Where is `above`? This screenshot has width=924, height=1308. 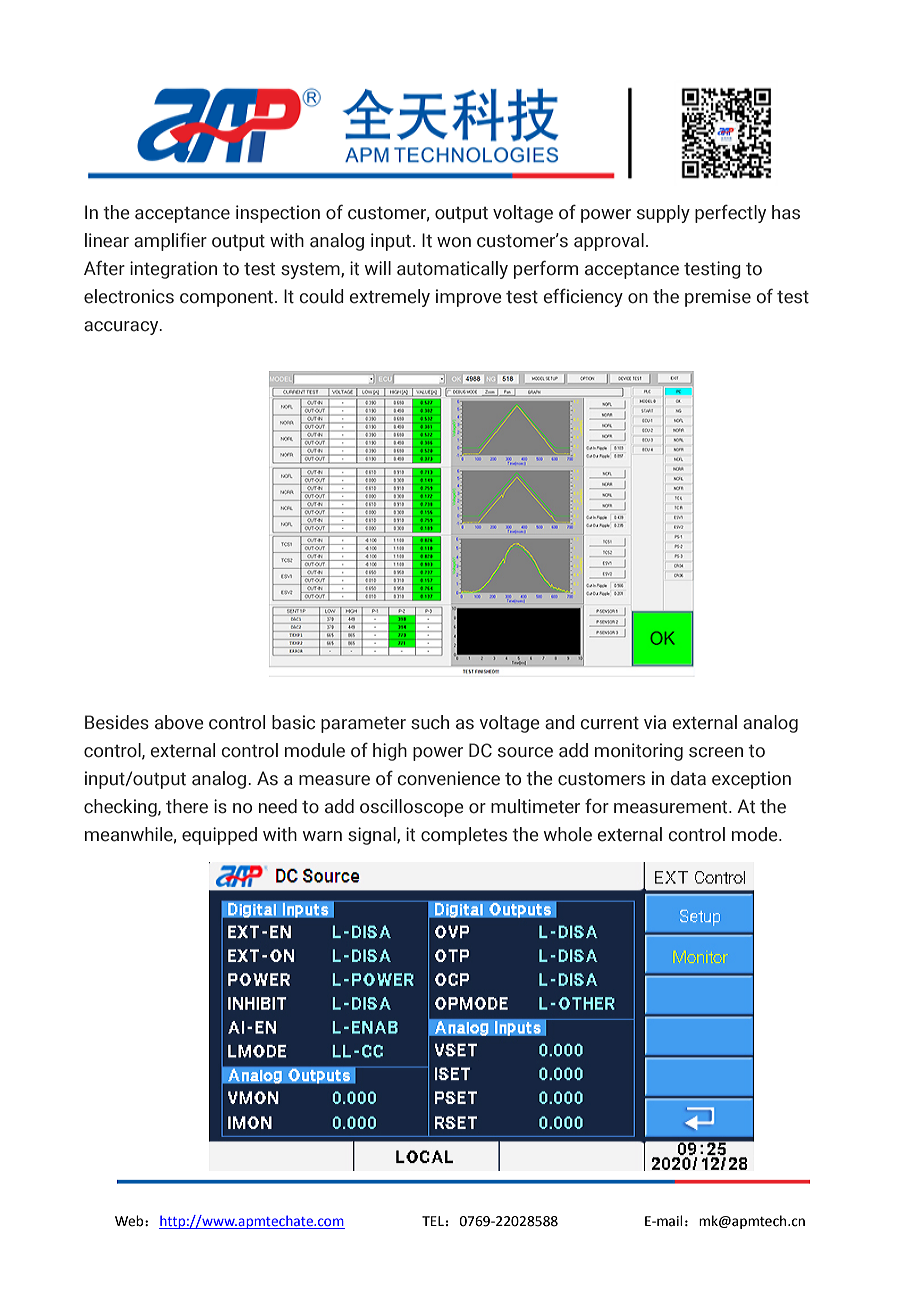
above is located at coordinates (179, 722).
